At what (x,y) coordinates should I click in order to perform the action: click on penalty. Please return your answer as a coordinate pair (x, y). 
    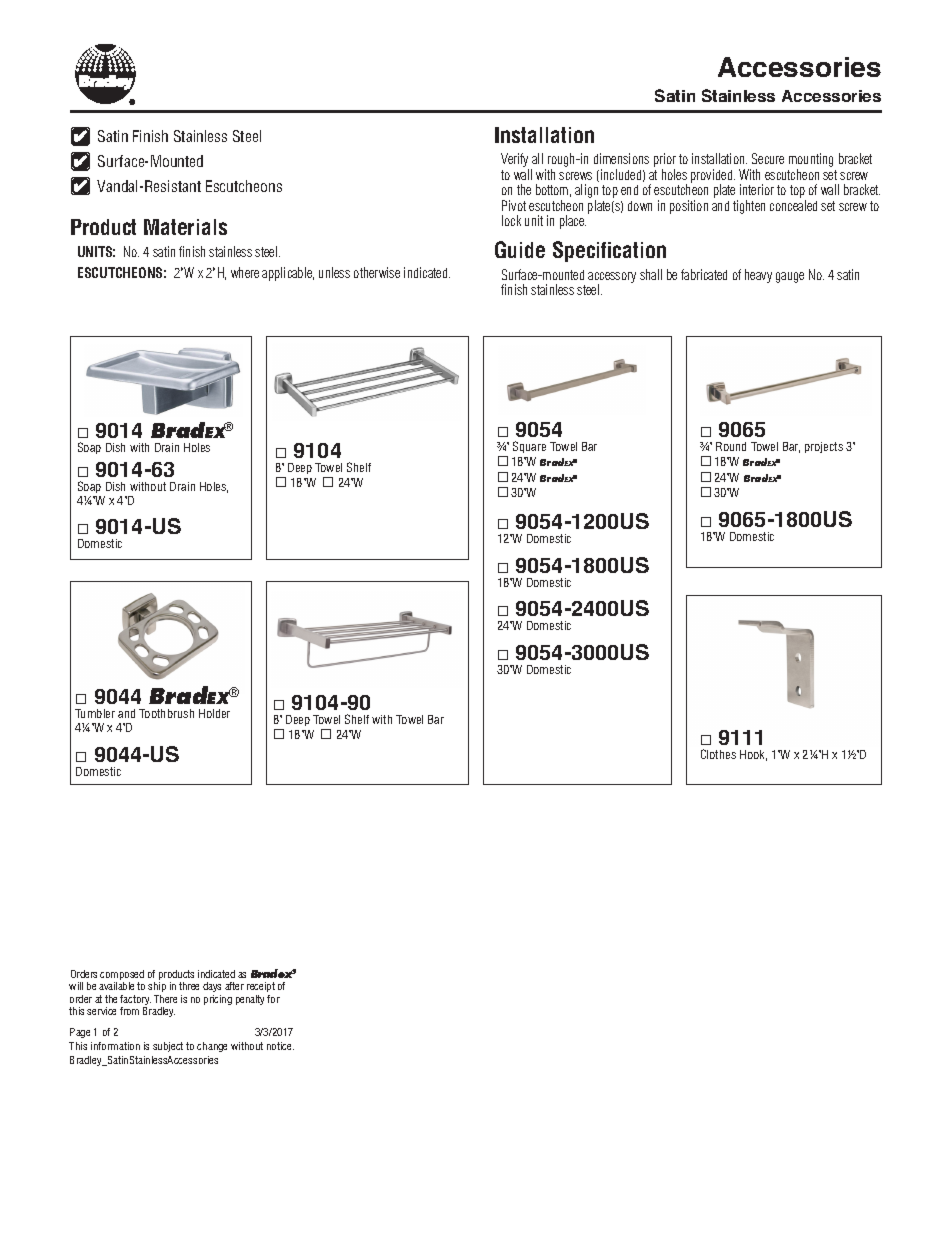
    Looking at the image, I should click on (250, 1000).
